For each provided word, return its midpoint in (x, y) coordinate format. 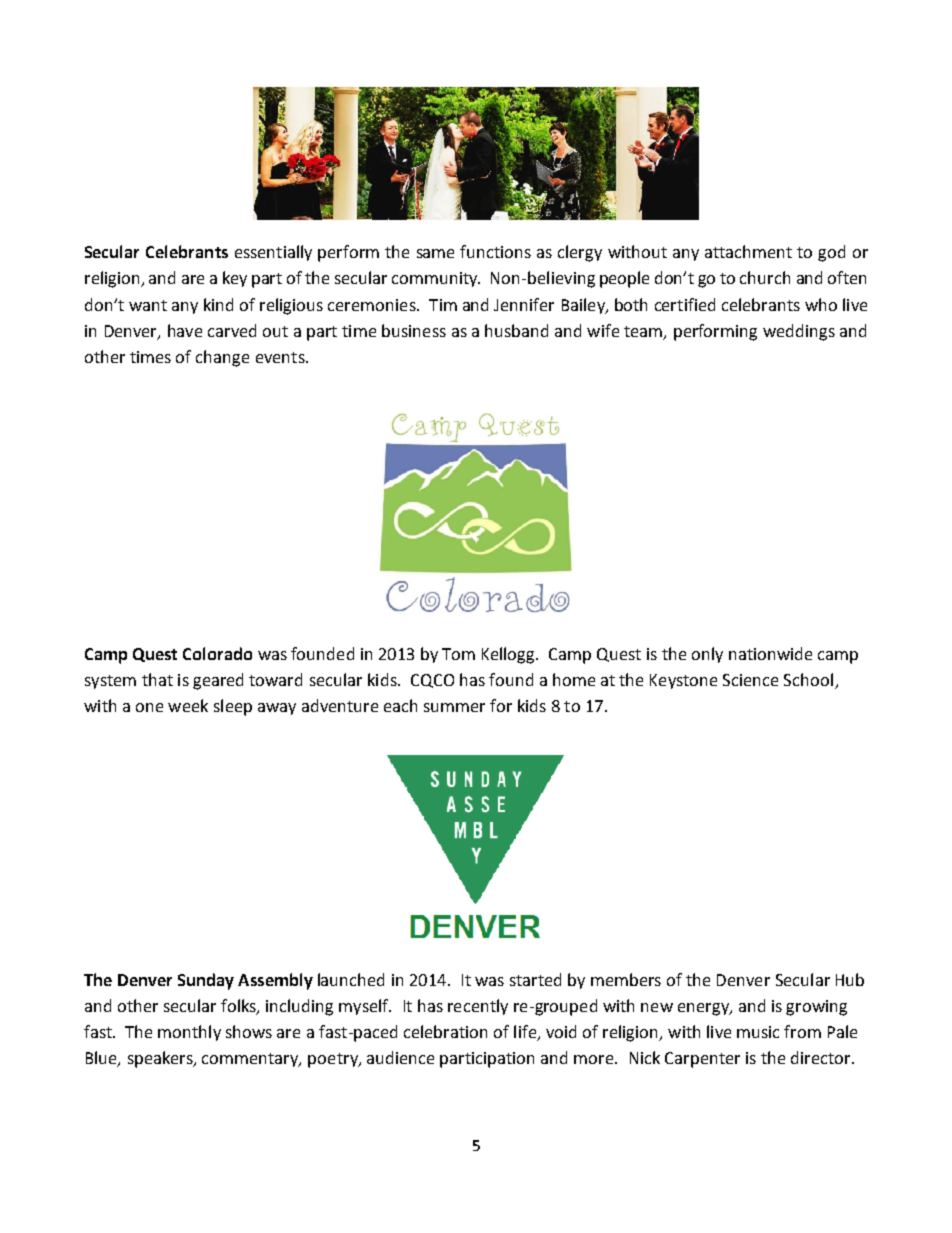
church (765, 277)
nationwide (770, 653)
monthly (189, 1033)
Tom (458, 654)
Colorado (217, 653)
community (436, 279)
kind (218, 304)
